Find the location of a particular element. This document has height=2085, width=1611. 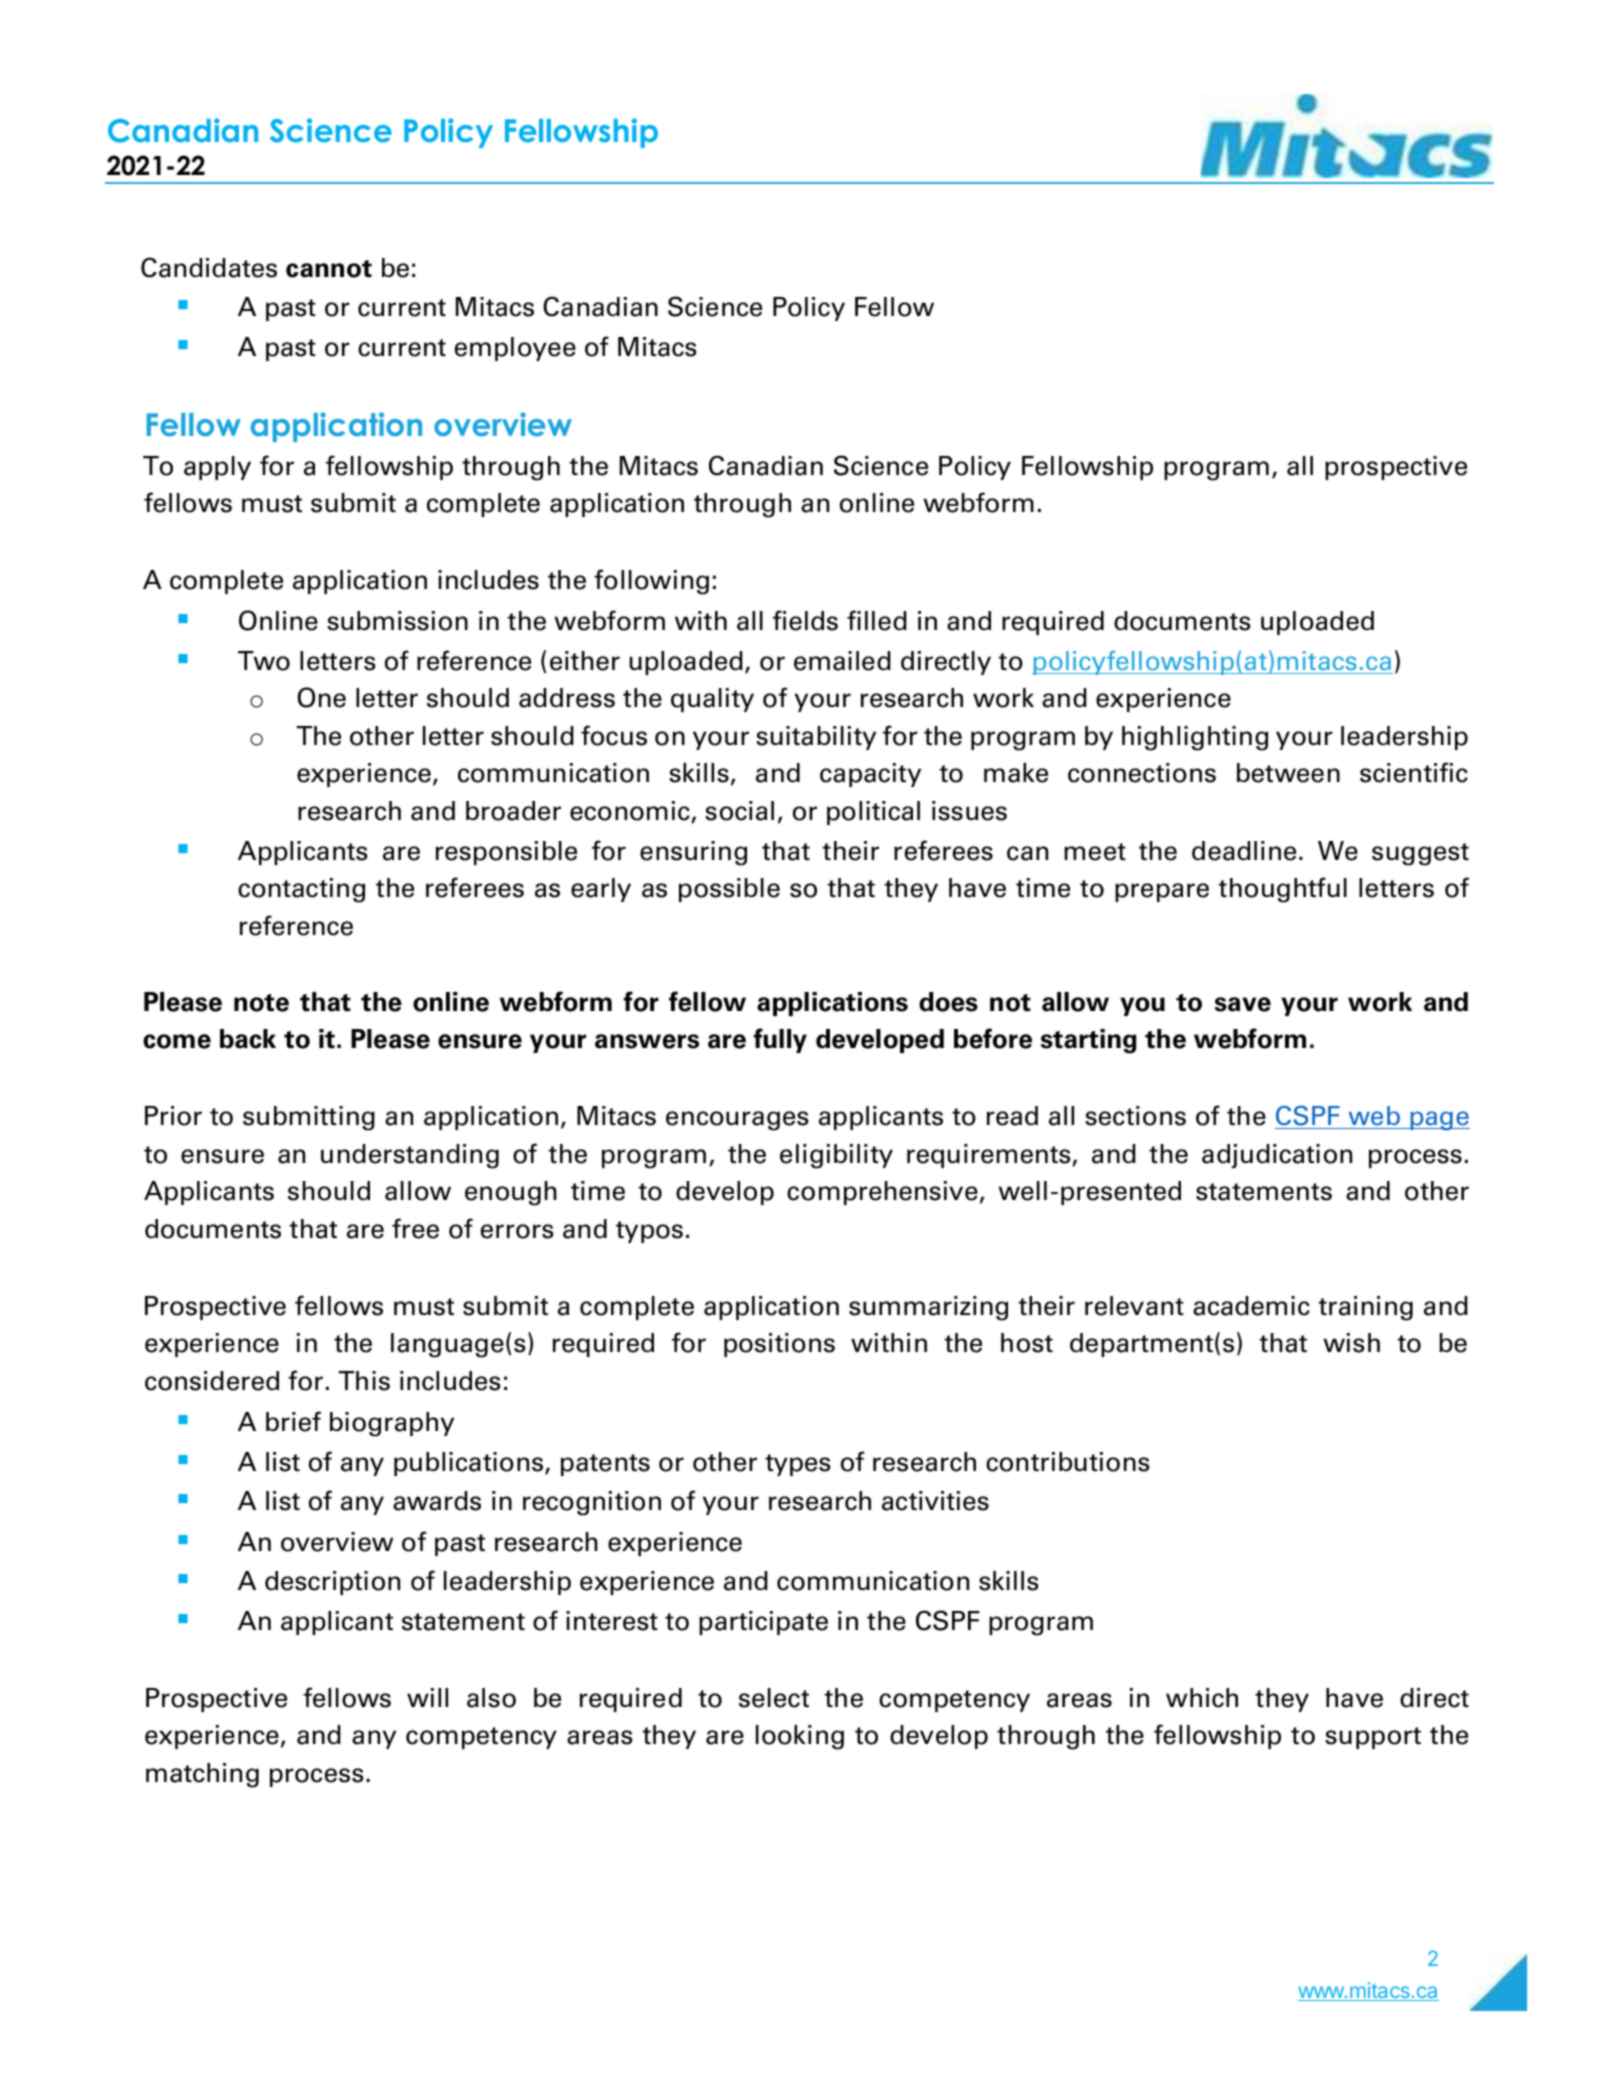

save is located at coordinates (1243, 1004).
